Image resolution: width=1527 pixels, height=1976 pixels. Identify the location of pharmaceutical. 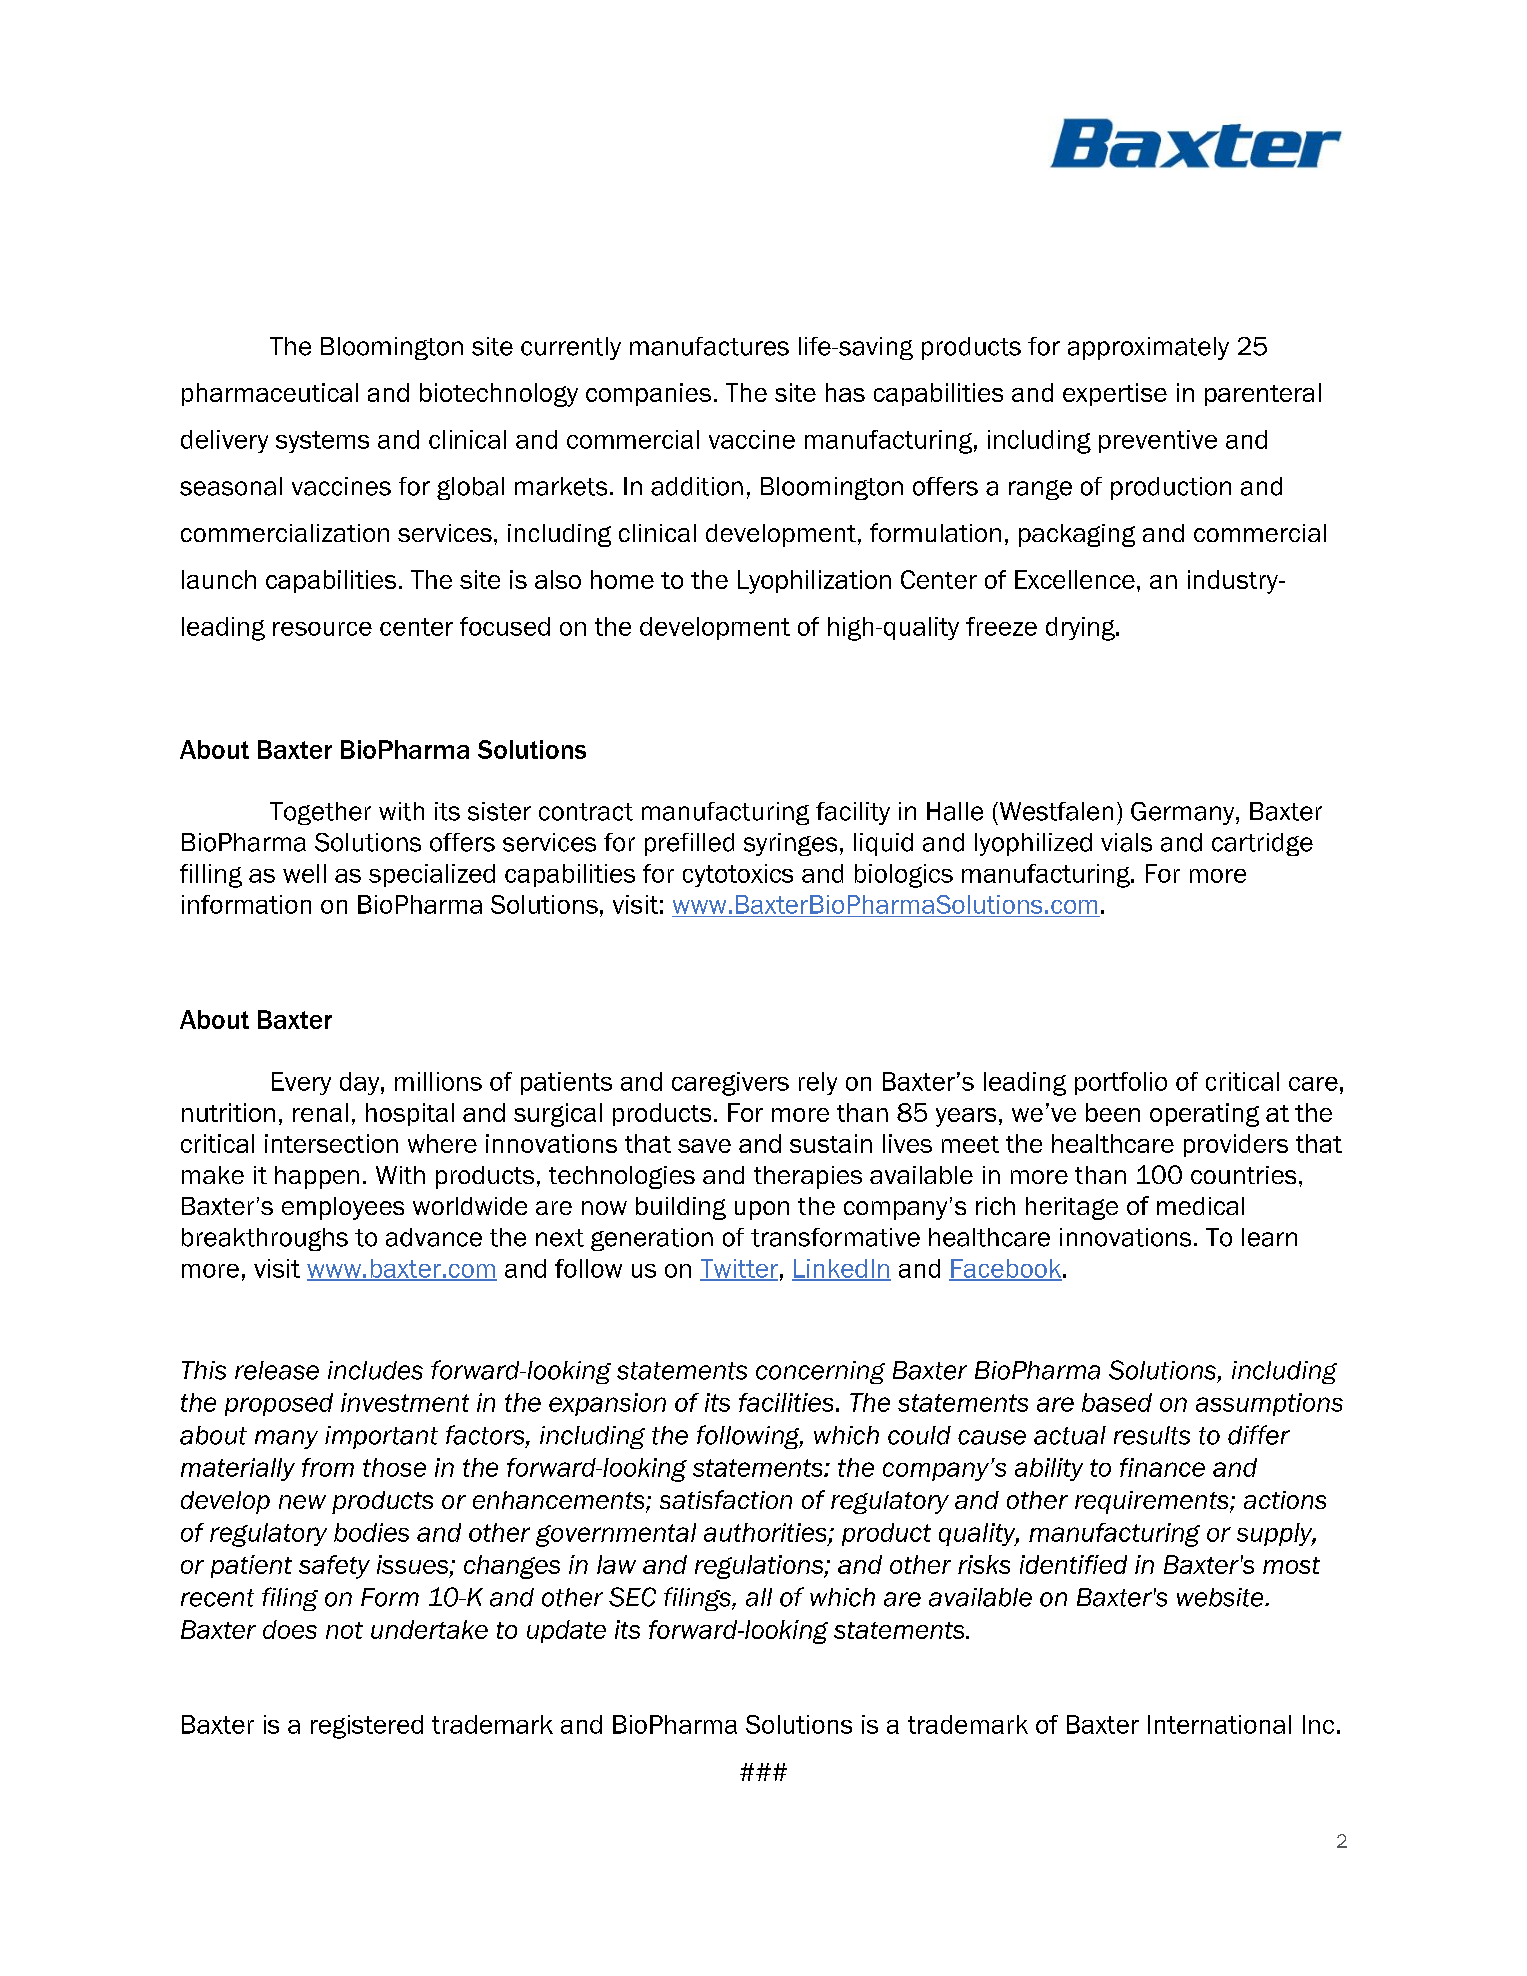
(270, 394).
